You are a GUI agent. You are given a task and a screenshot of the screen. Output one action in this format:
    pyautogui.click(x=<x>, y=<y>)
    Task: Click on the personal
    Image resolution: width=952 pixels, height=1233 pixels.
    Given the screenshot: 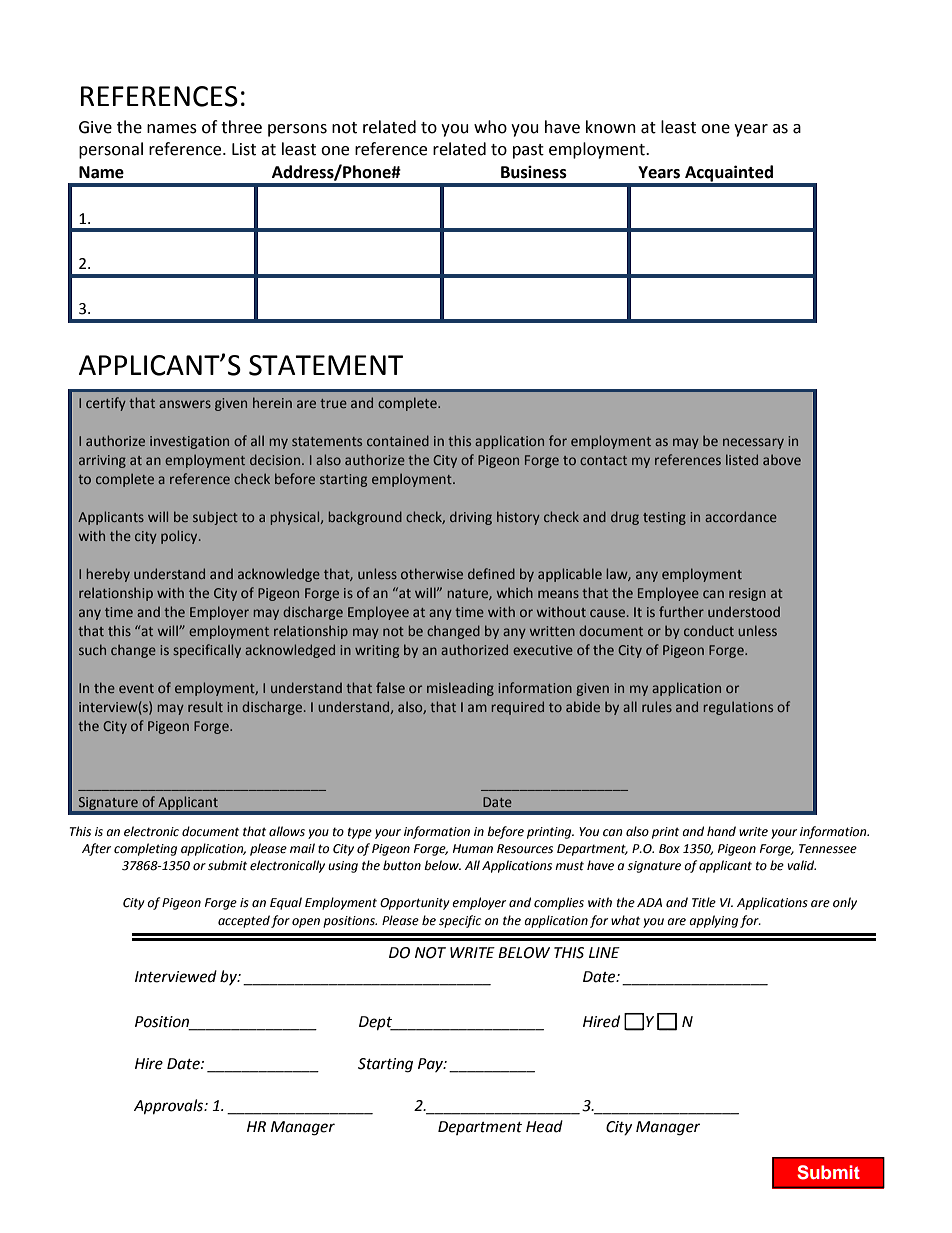 What is the action you would take?
    pyautogui.click(x=111, y=150)
